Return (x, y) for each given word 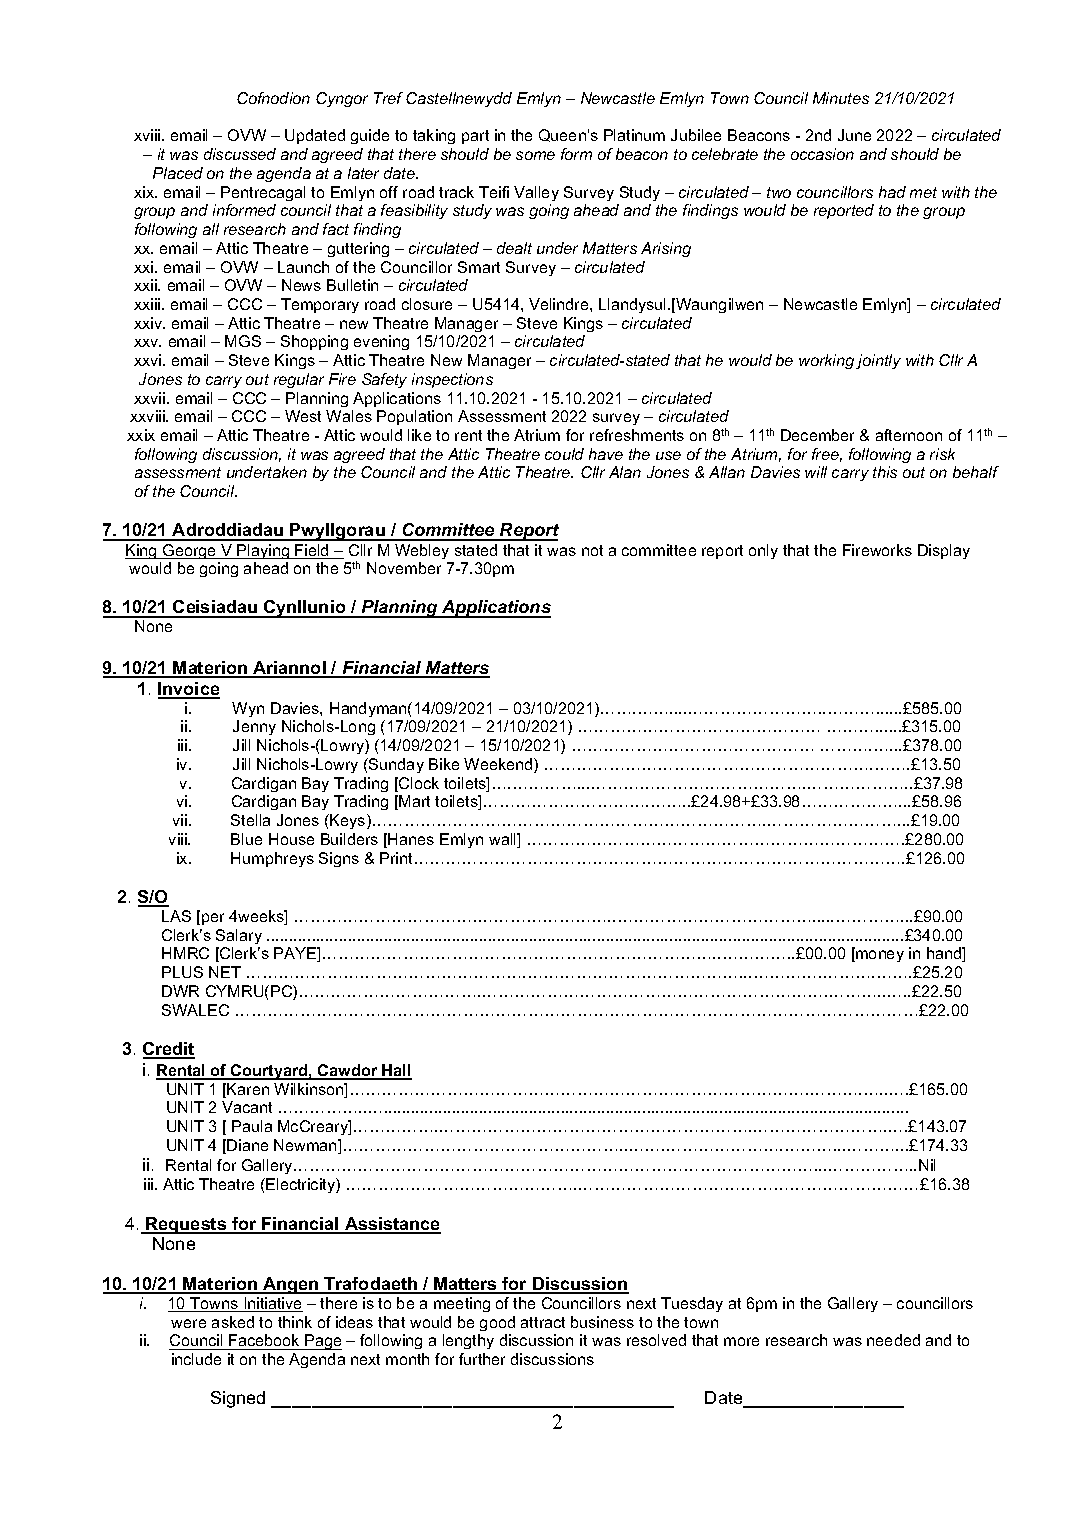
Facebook (264, 1342)
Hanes (411, 839)
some (535, 155)
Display (944, 551)
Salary (239, 936)
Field (312, 551)
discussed (240, 154)
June (854, 135)
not (592, 550)
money (879, 956)
